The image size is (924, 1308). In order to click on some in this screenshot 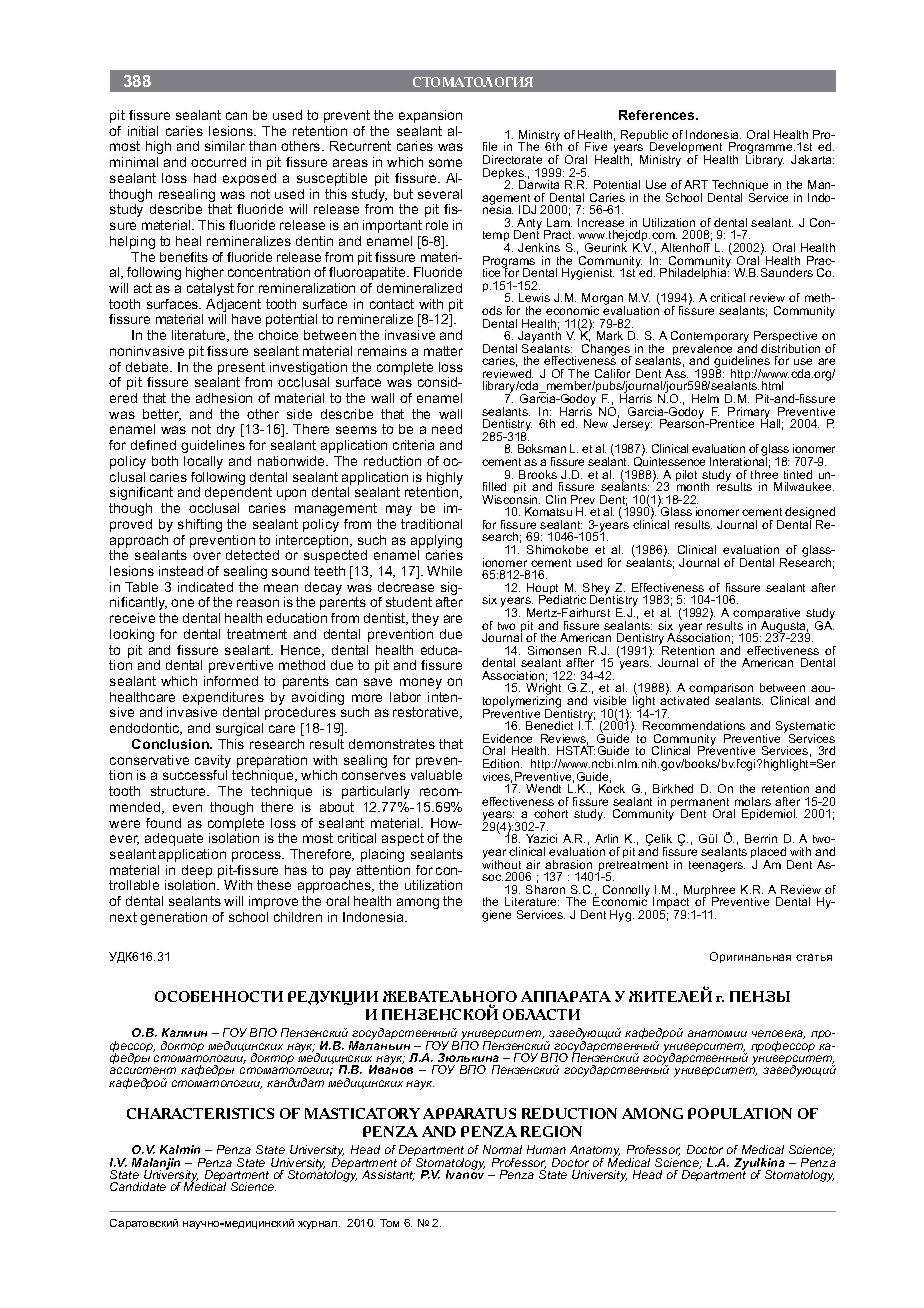, I will do `click(445, 163)`.
